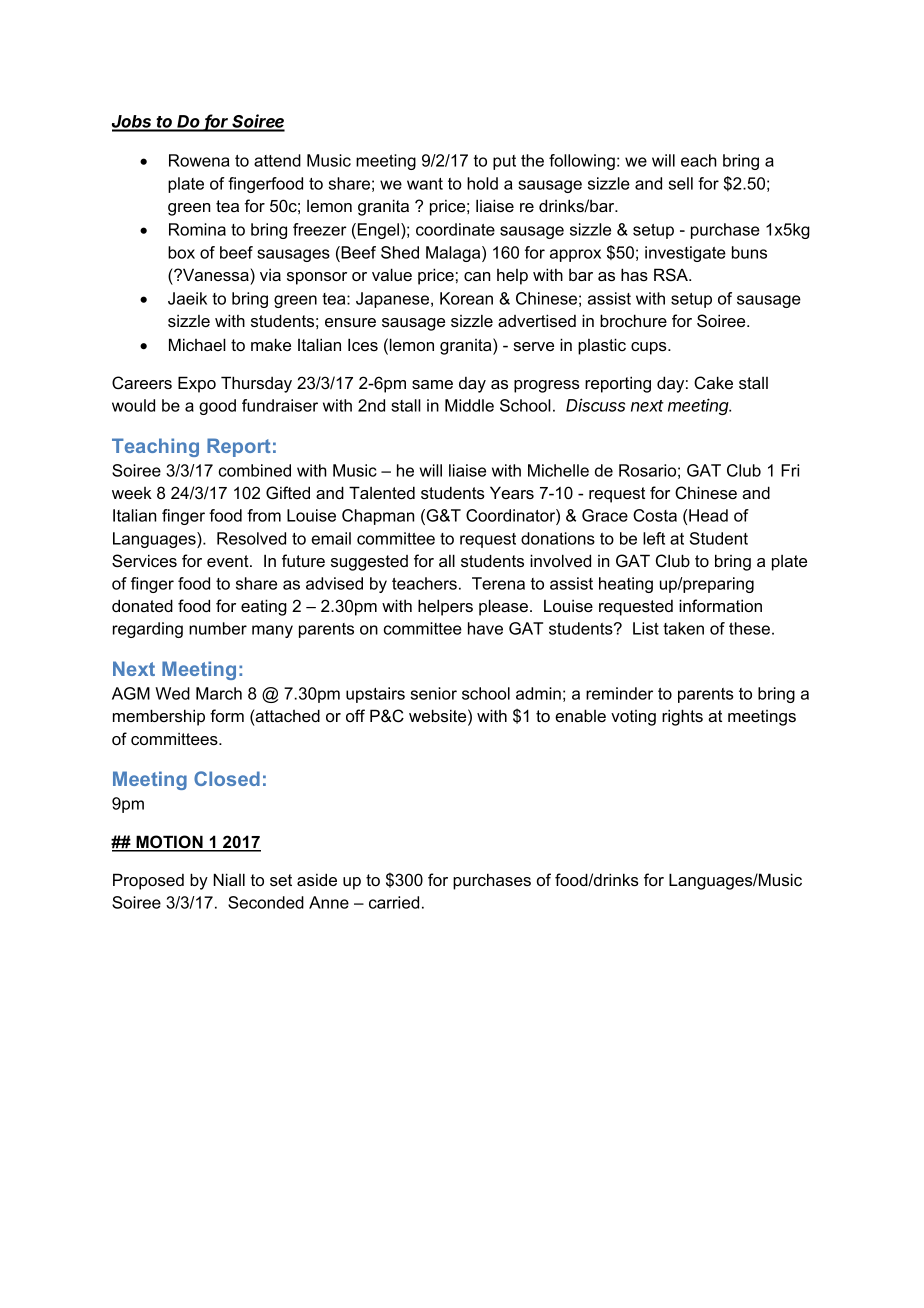 Image resolution: width=924 pixels, height=1308 pixels. What do you see at coordinates (512, 492) in the screenshot?
I see `Years` at bounding box center [512, 492].
